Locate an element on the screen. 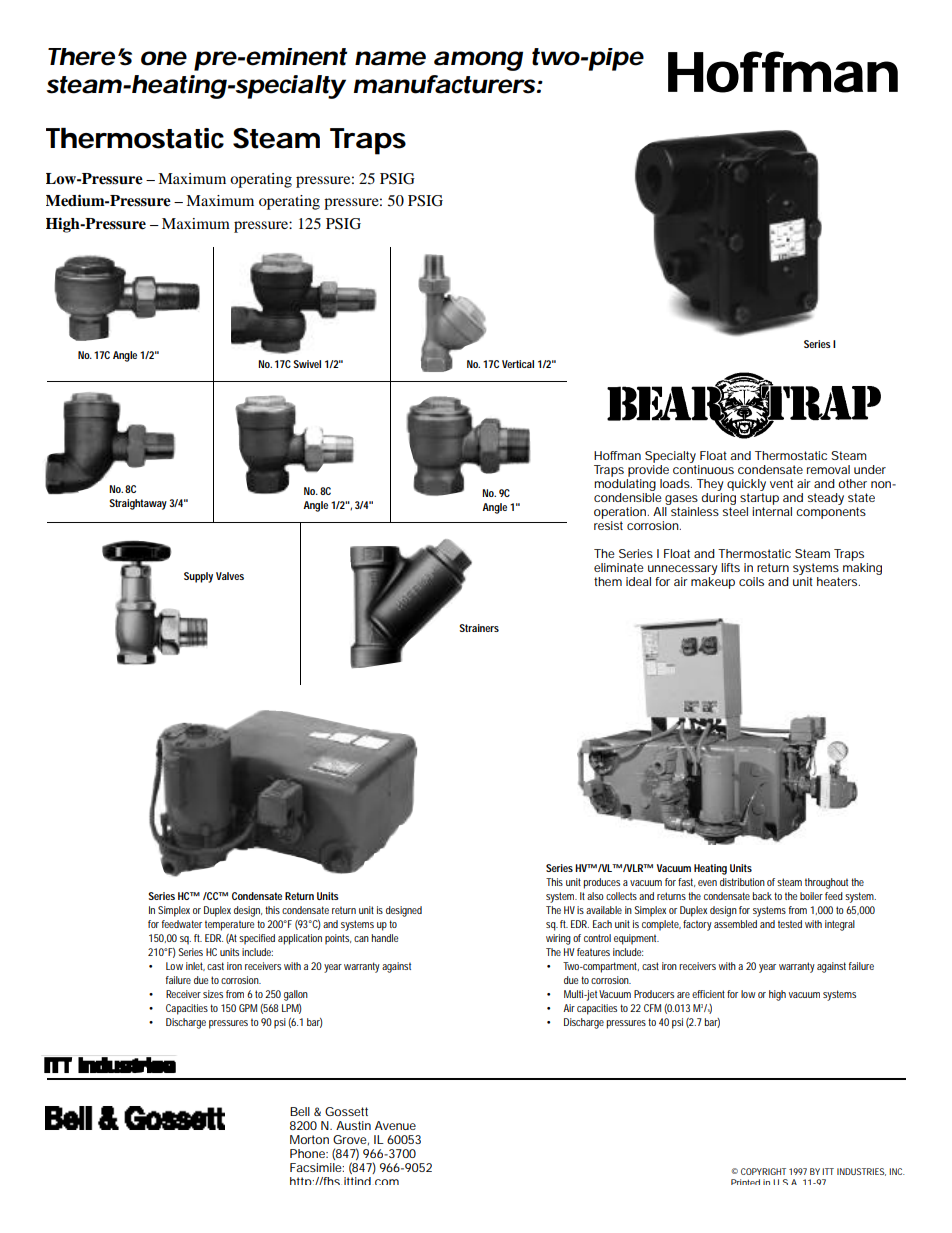  Valves is located at coordinates (230, 576).
